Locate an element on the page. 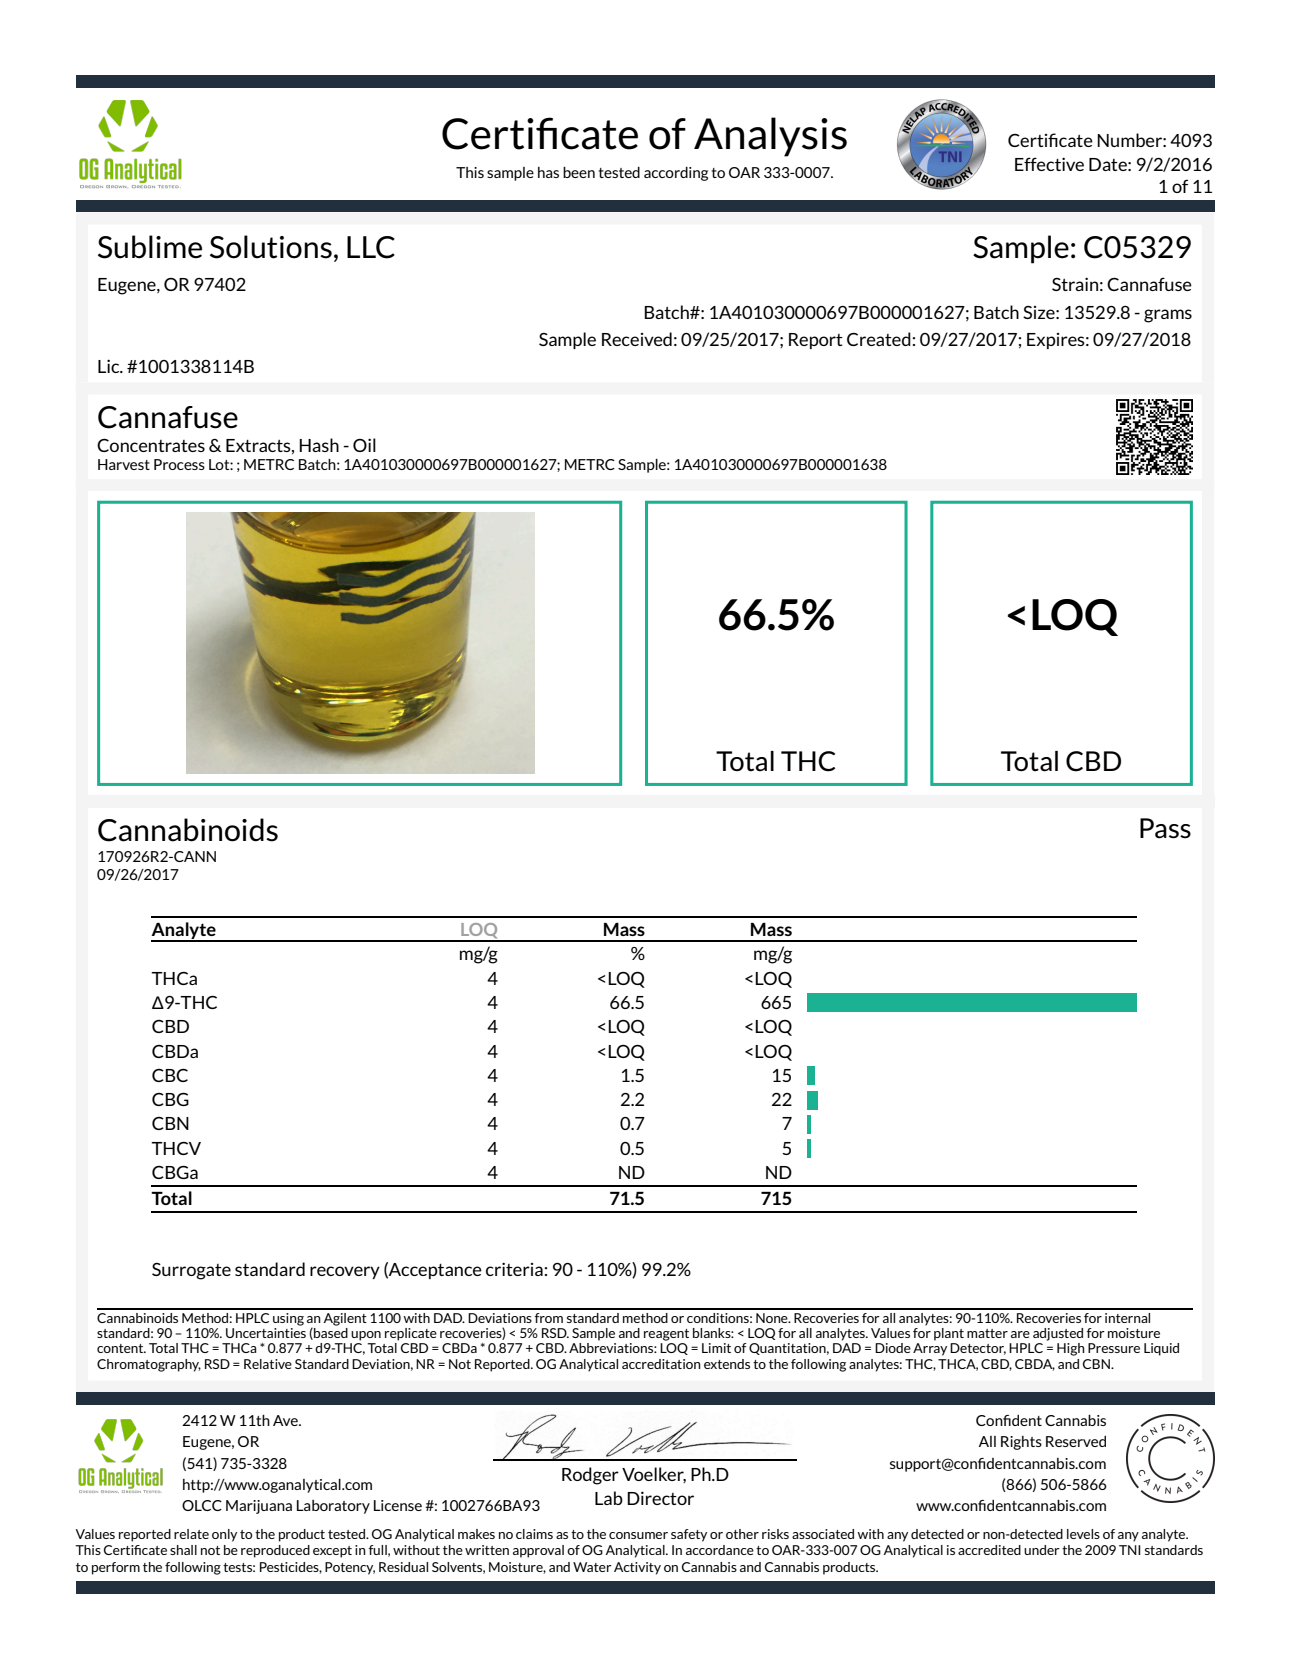 This document has height=1669, width=1290. consumer is located at coordinates (638, 1535).
